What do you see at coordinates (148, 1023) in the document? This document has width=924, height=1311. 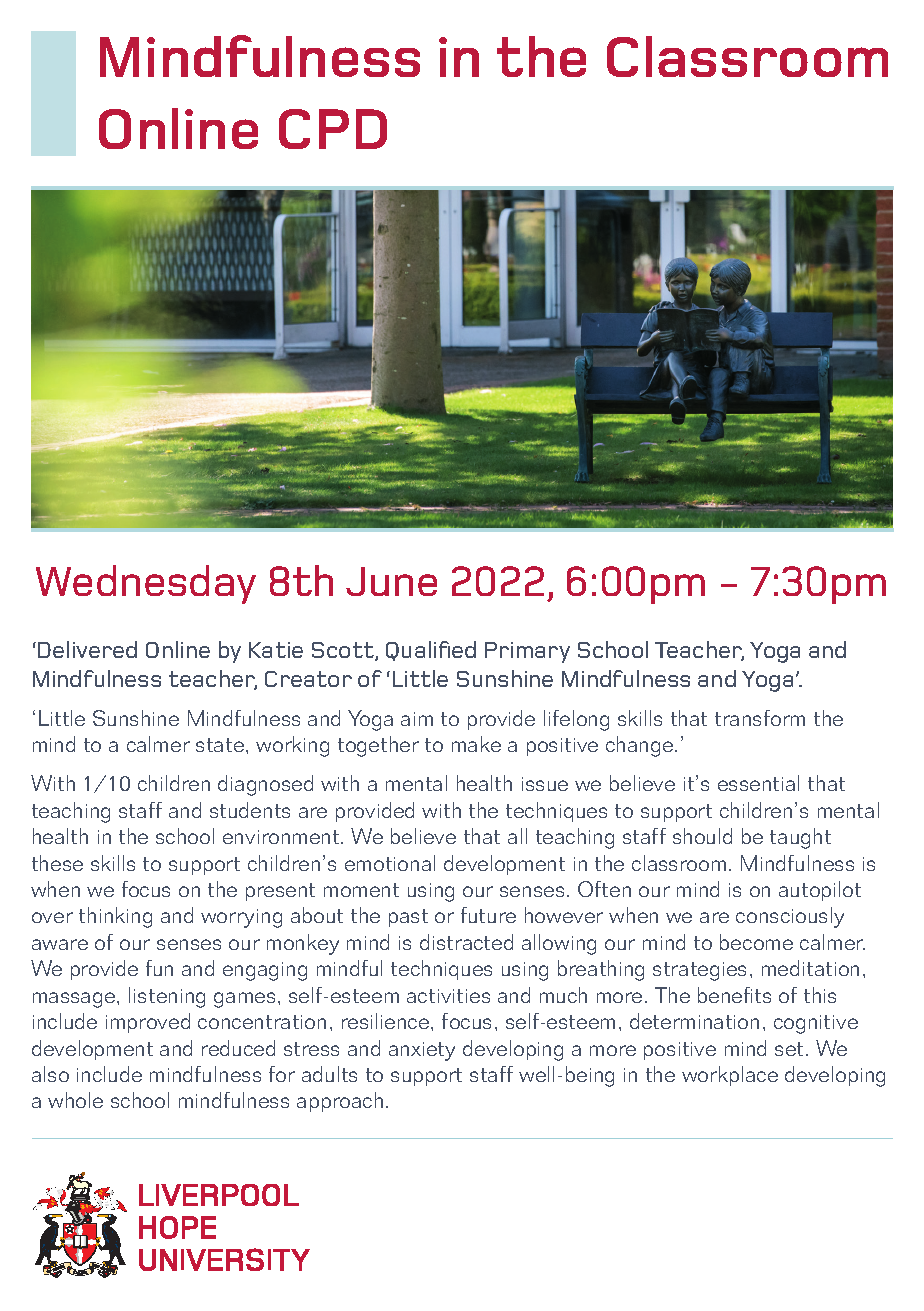 I see `improved` at bounding box center [148, 1023].
